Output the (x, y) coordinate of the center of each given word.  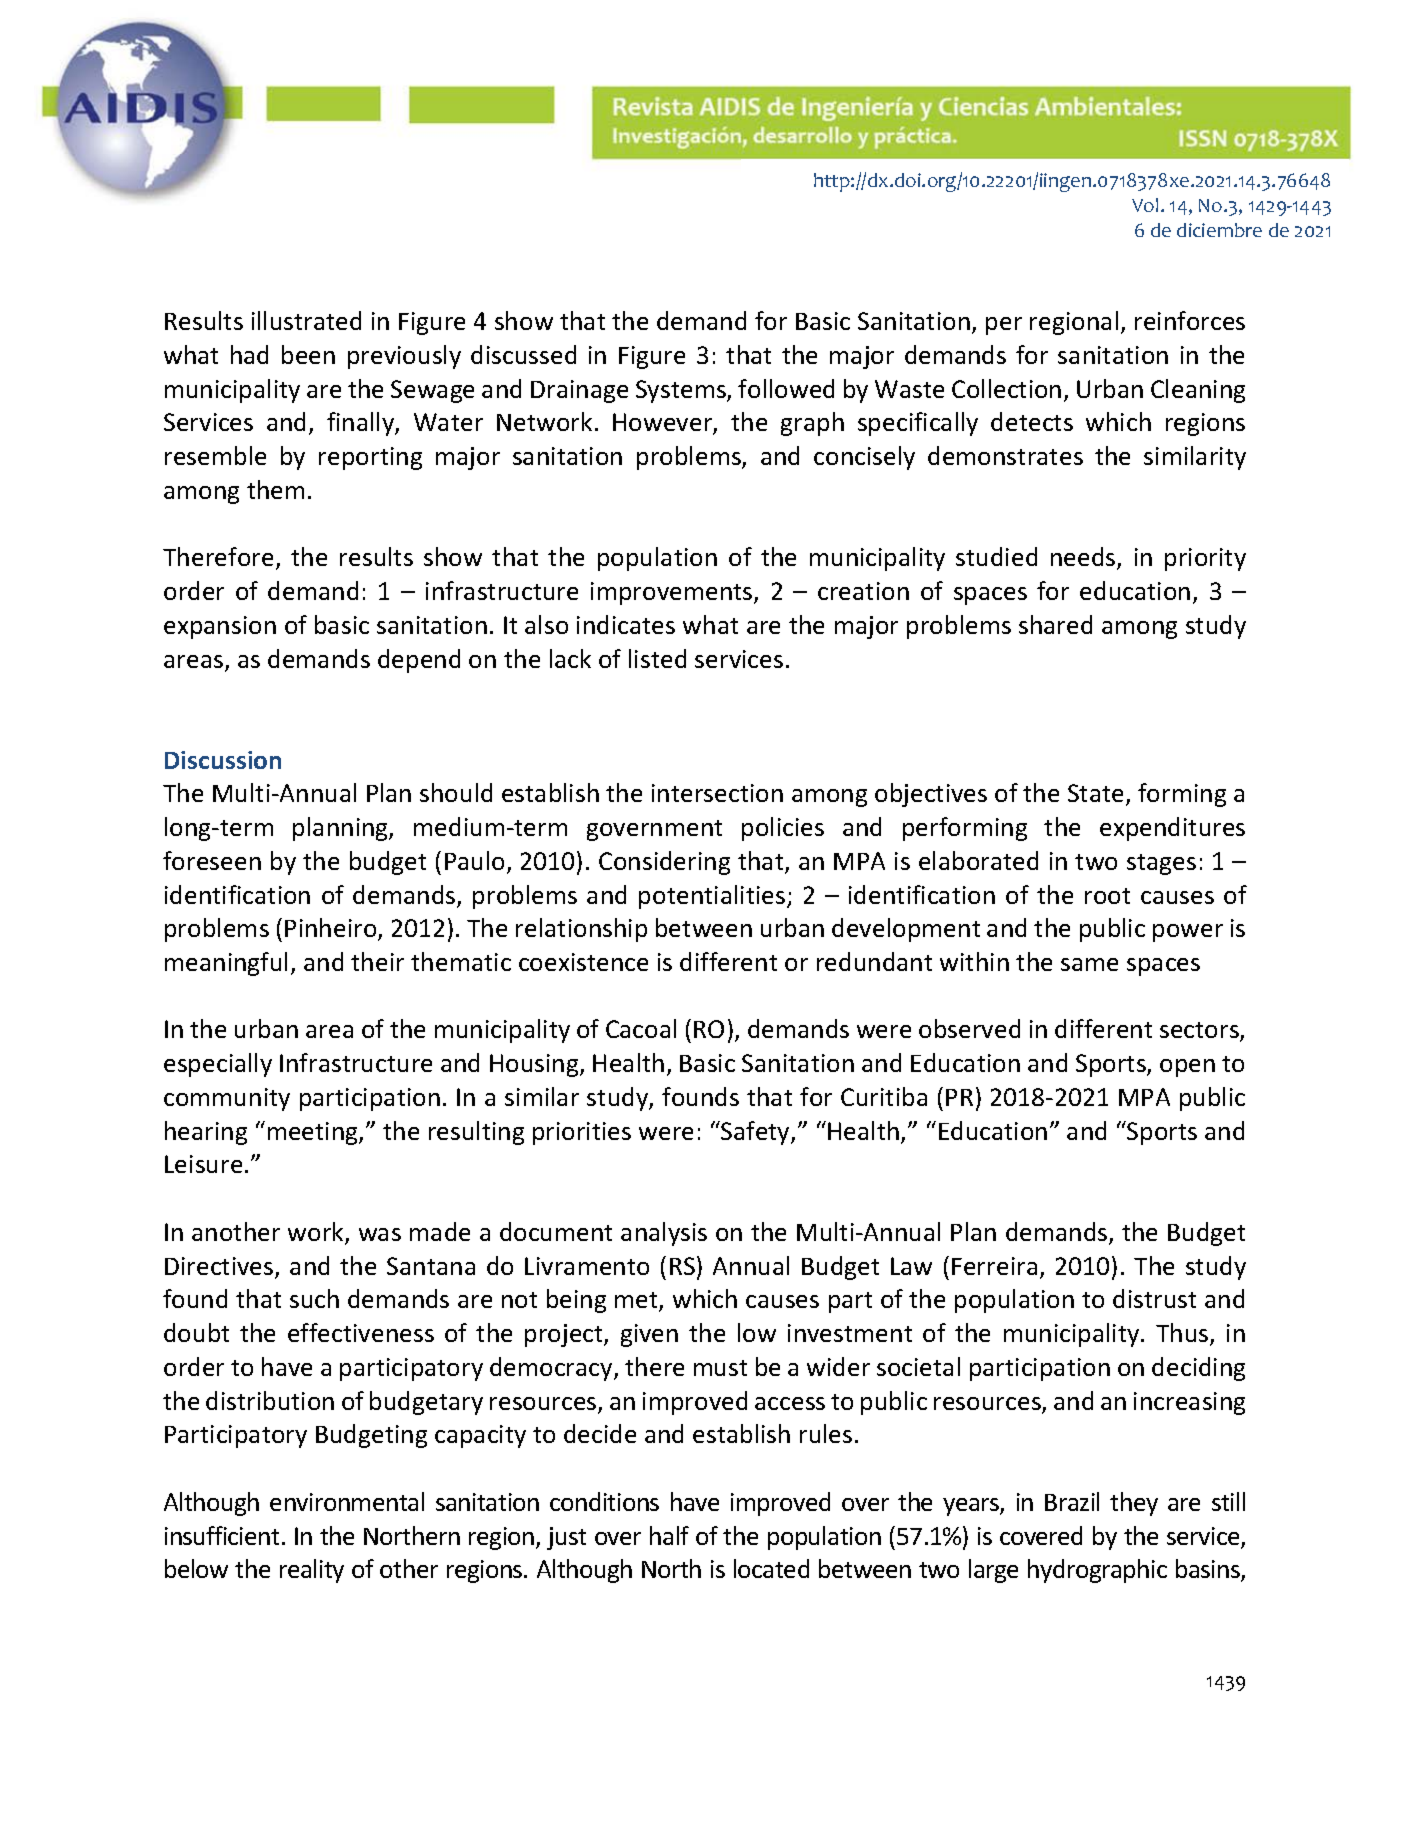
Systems (682, 391)
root (1107, 896)
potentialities (713, 897)
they (1134, 1504)
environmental (347, 1501)
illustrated (306, 320)
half (669, 1535)
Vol (1145, 205)
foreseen (212, 860)
